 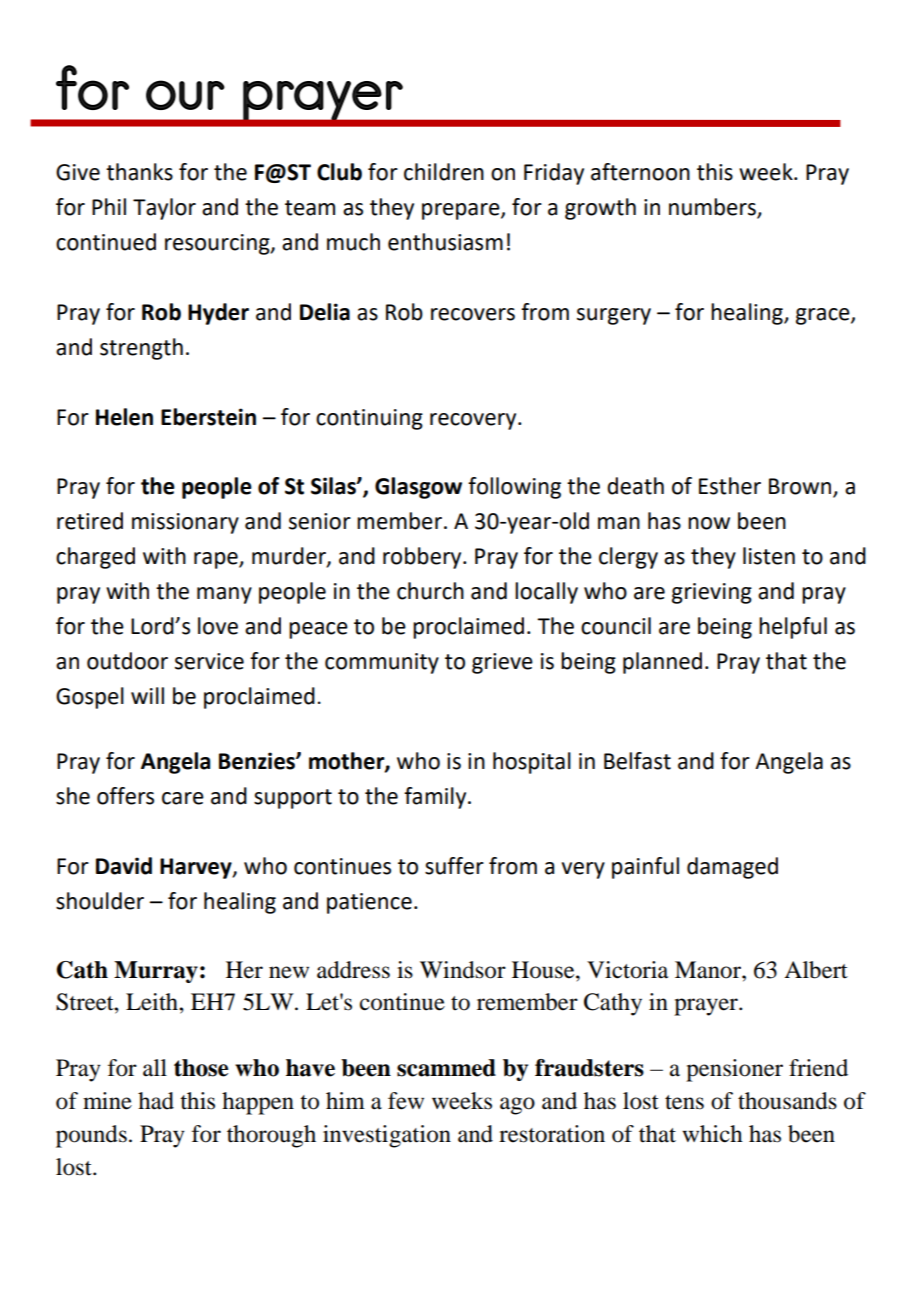 What do you see at coordinates (406, 1101) in the screenshot?
I see `few` at bounding box center [406, 1101].
